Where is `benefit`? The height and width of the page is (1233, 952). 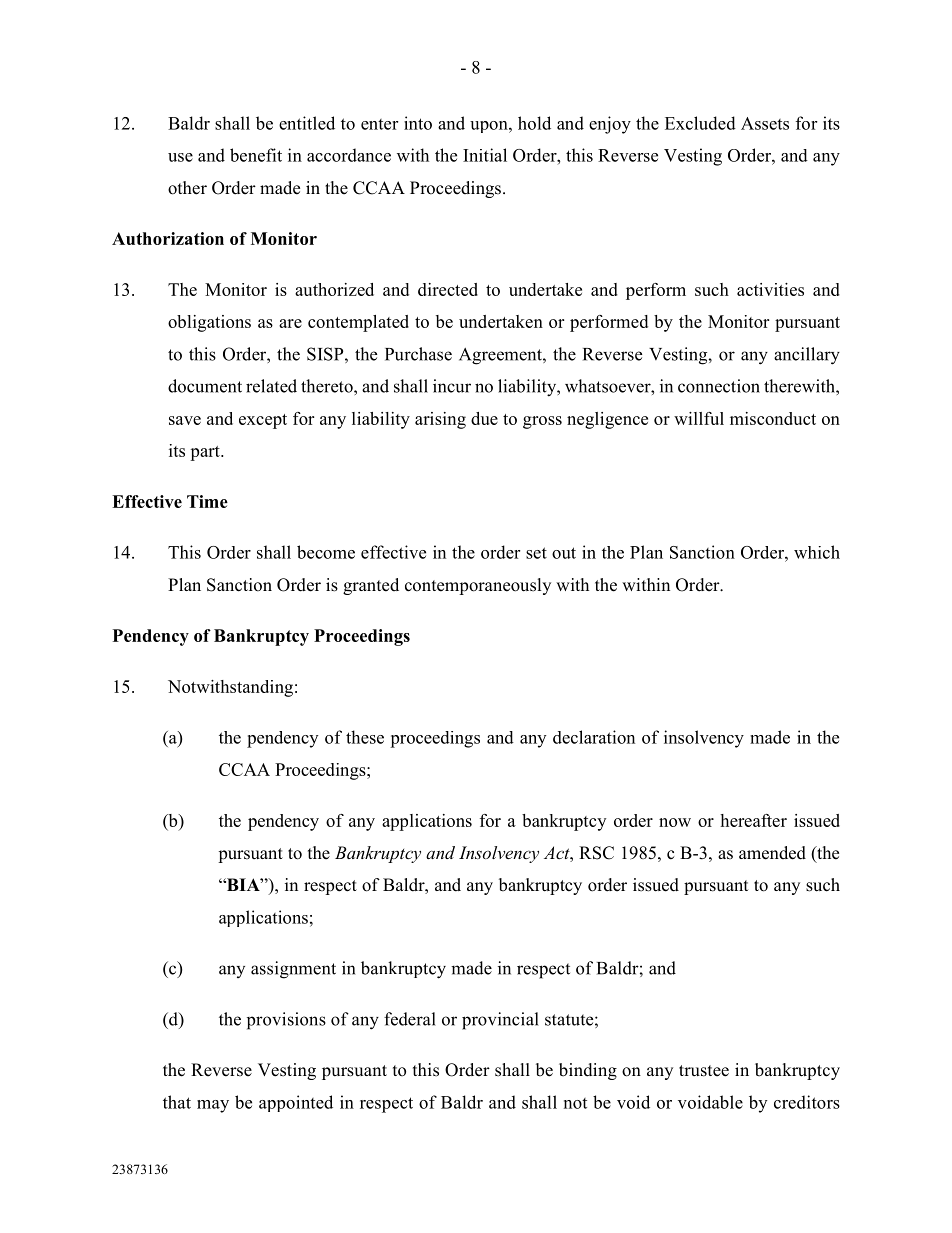 benefit is located at coordinates (256, 155).
